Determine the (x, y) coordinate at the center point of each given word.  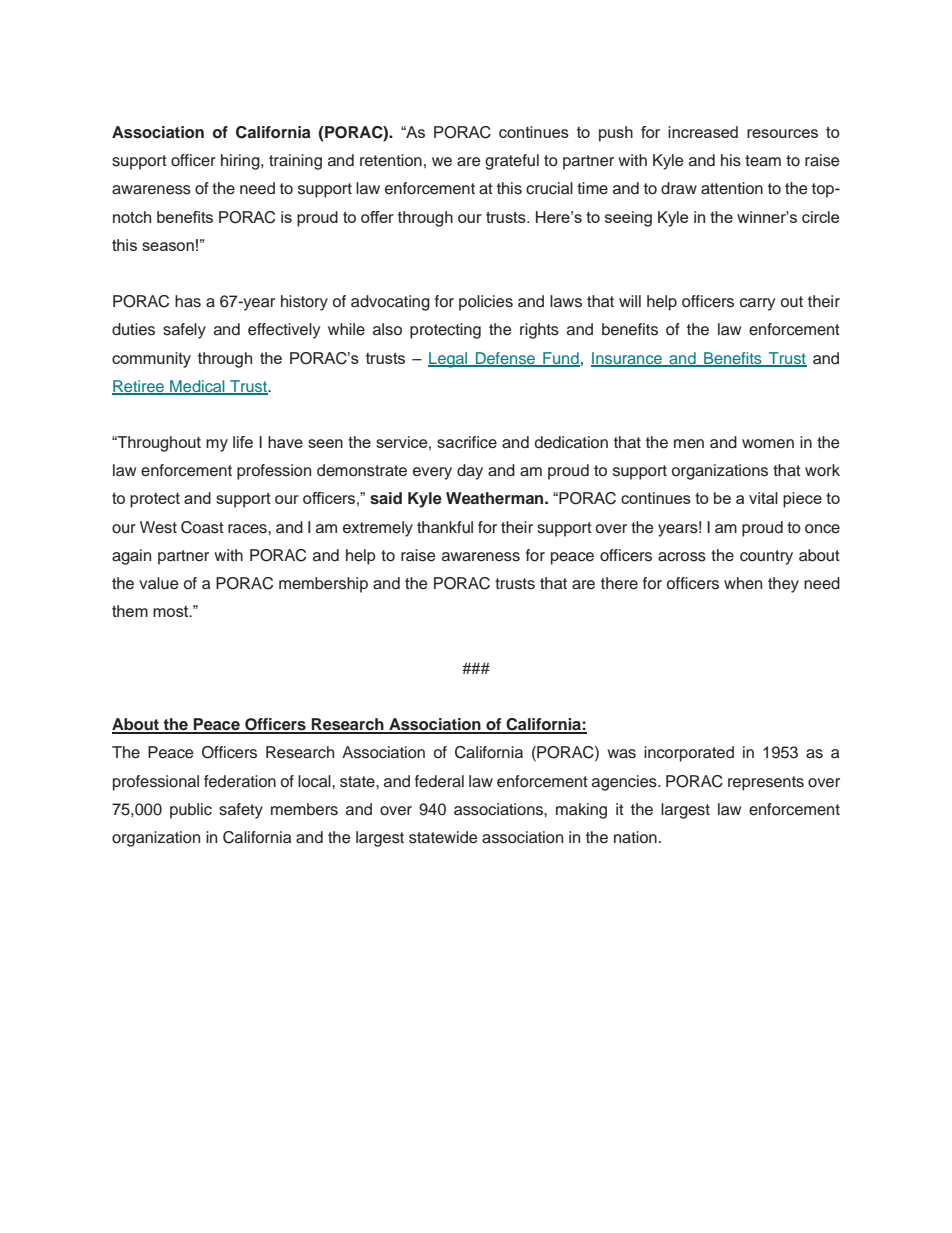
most (172, 611)
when (743, 583)
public (191, 811)
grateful (512, 162)
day (470, 472)
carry (757, 304)
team (763, 161)
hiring (241, 162)
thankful (445, 527)
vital (763, 498)
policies (486, 303)
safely (184, 331)
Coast (202, 527)
